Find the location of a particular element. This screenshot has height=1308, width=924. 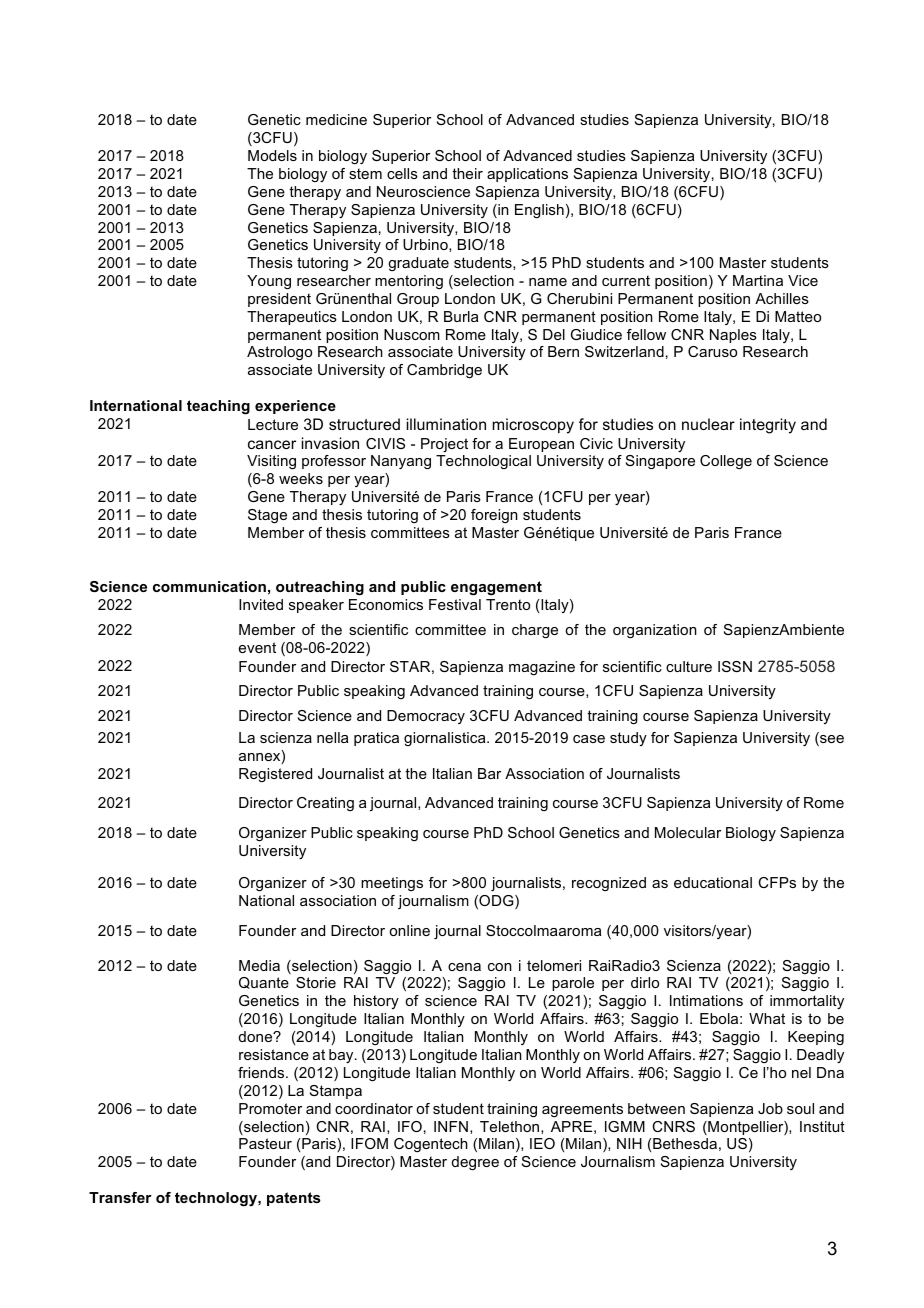

College is located at coordinates (726, 462).
